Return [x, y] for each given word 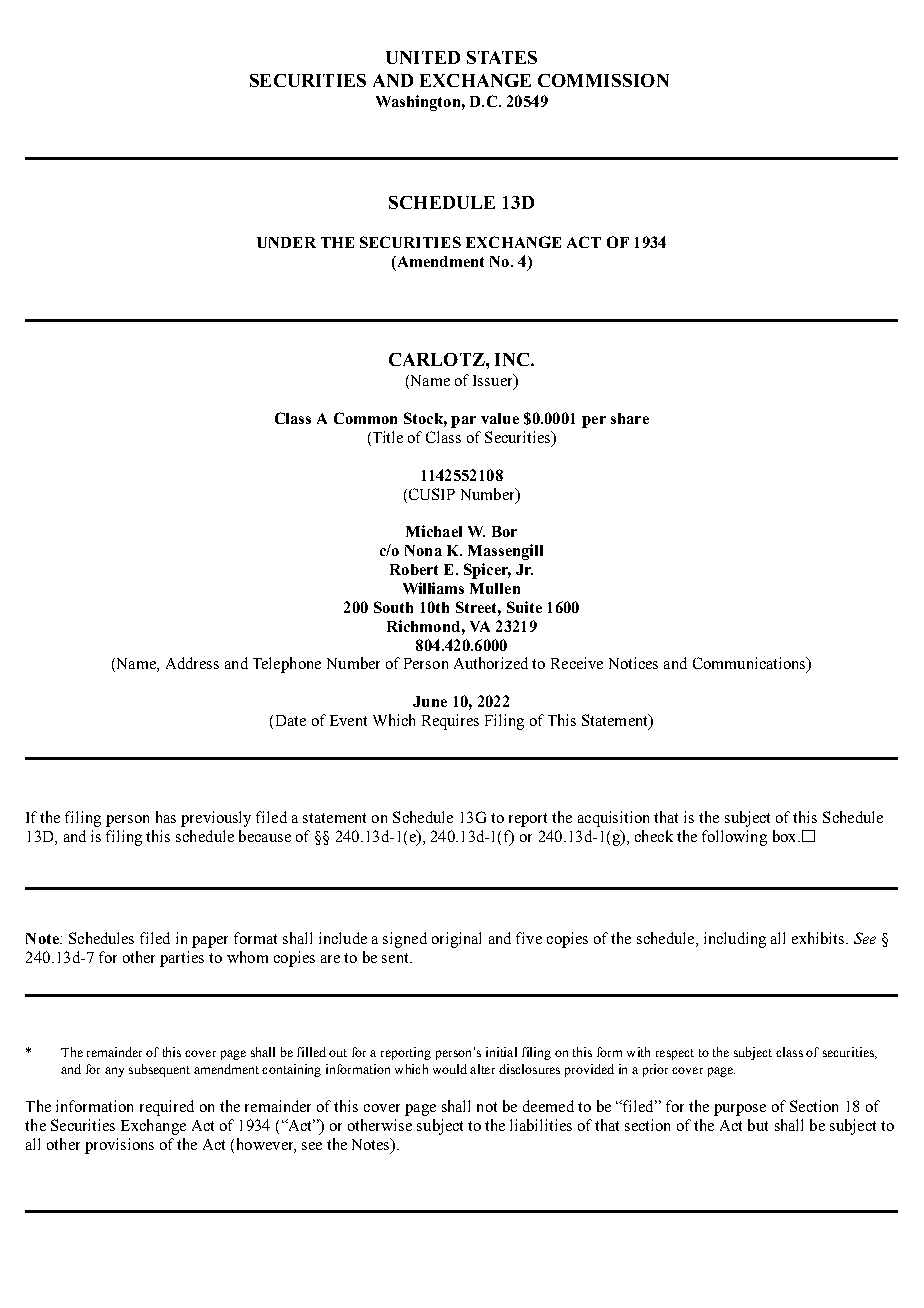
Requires [450, 722]
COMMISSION [603, 80]
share [630, 418]
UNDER [286, 242]
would [450, 1069]
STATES [502, 57]
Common [365, 418]
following [734, 838]
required [167, 1108]
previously [216, 819]
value [500, 418]
